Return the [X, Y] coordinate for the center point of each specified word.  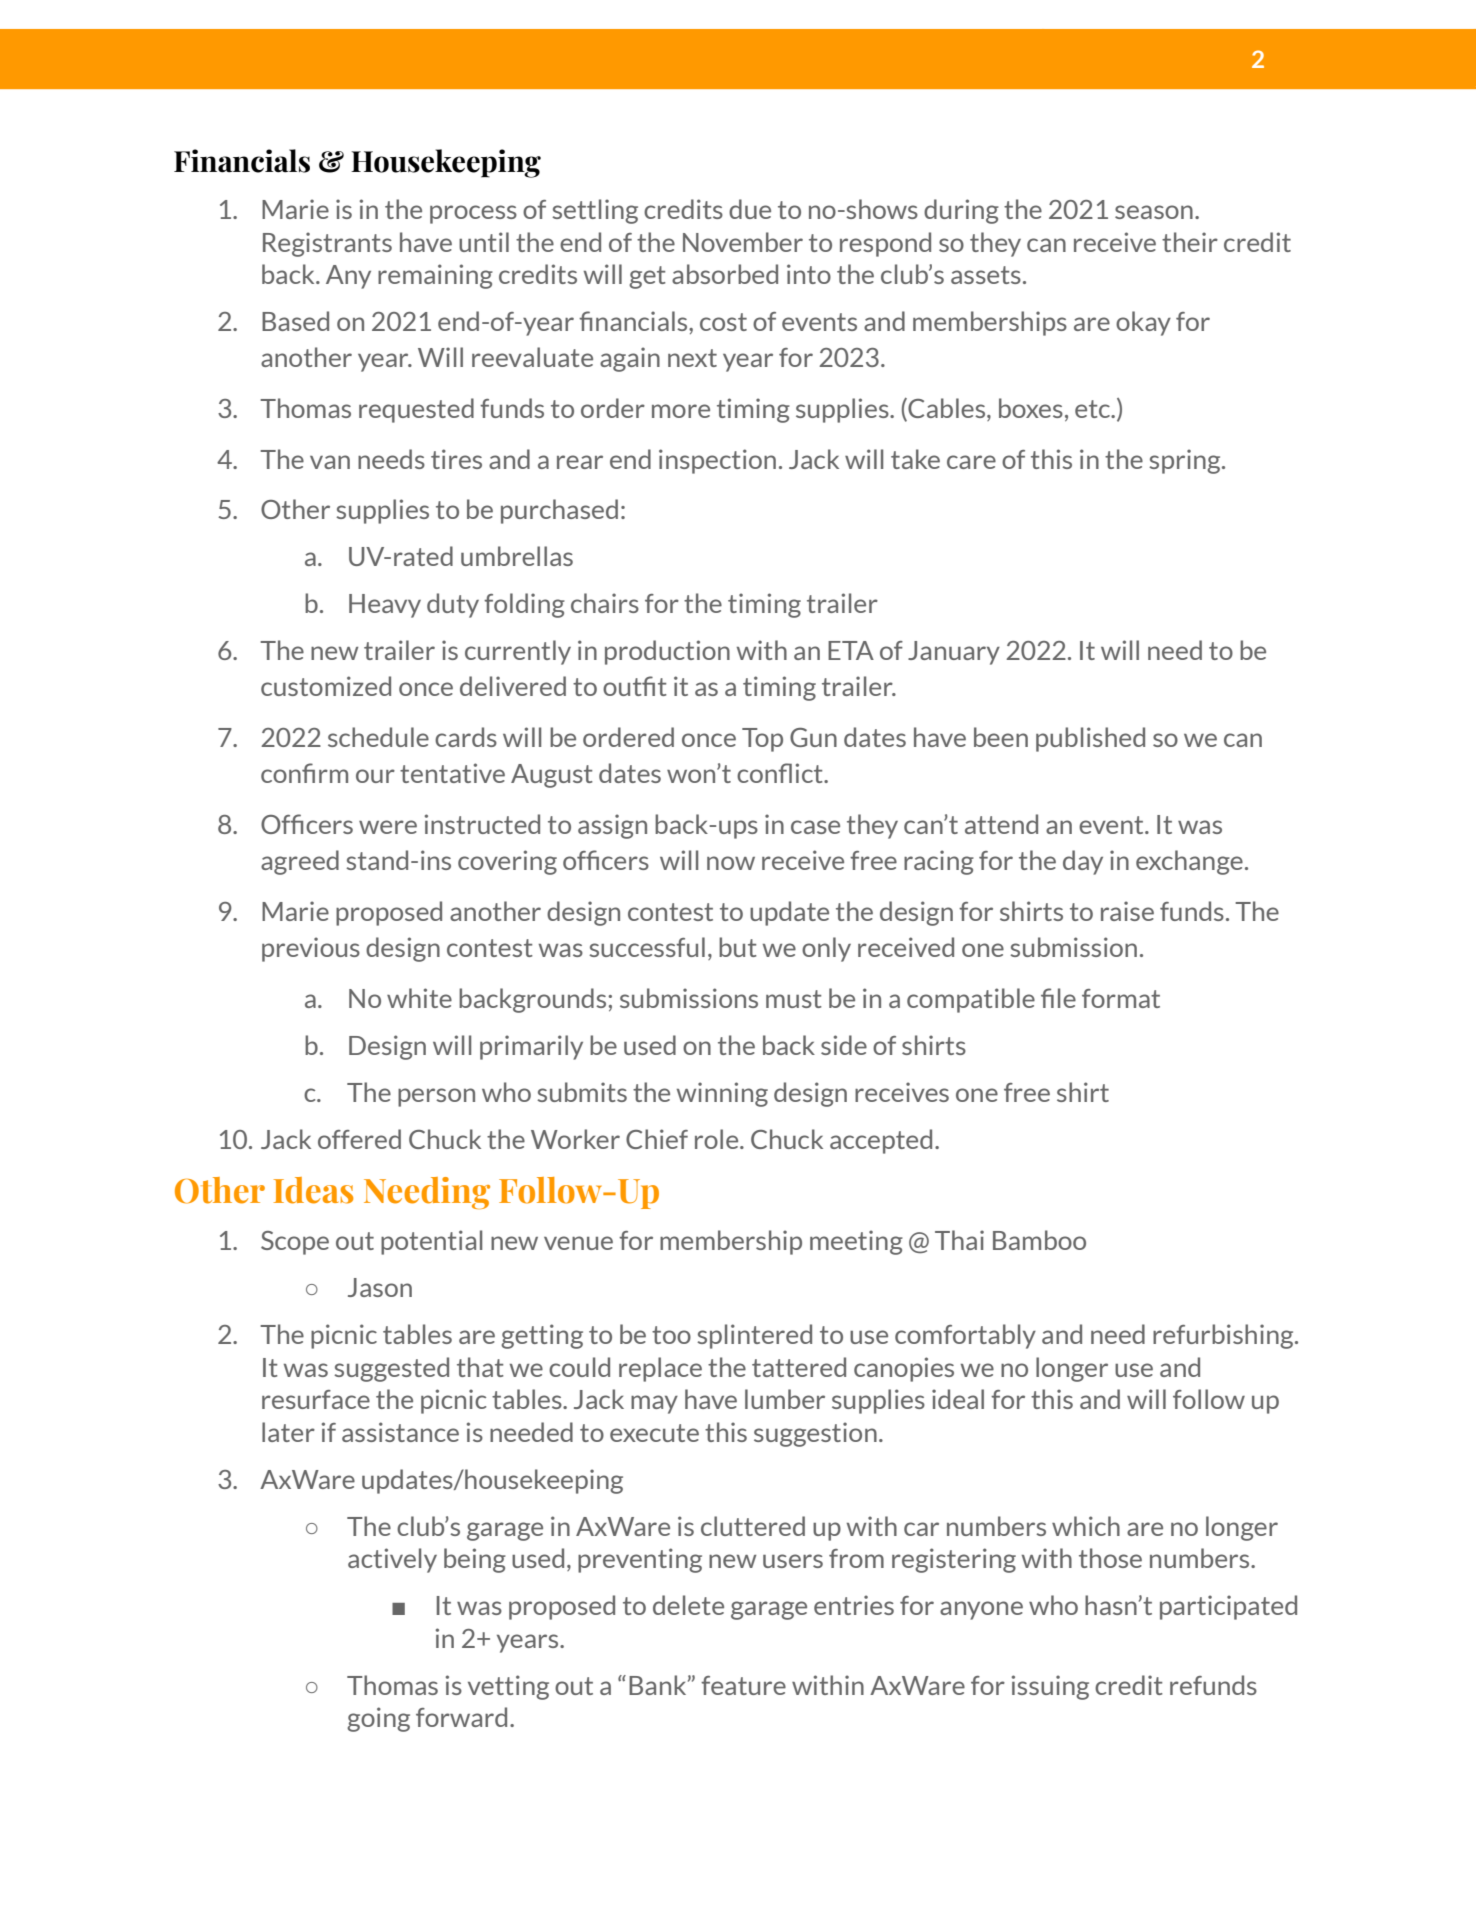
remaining [435, 276]
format [1121, 998]
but [738, 947]
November [743, 242]
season [1154, 212]
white [419, 998]
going [378, 1719]
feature [743, 1685]
